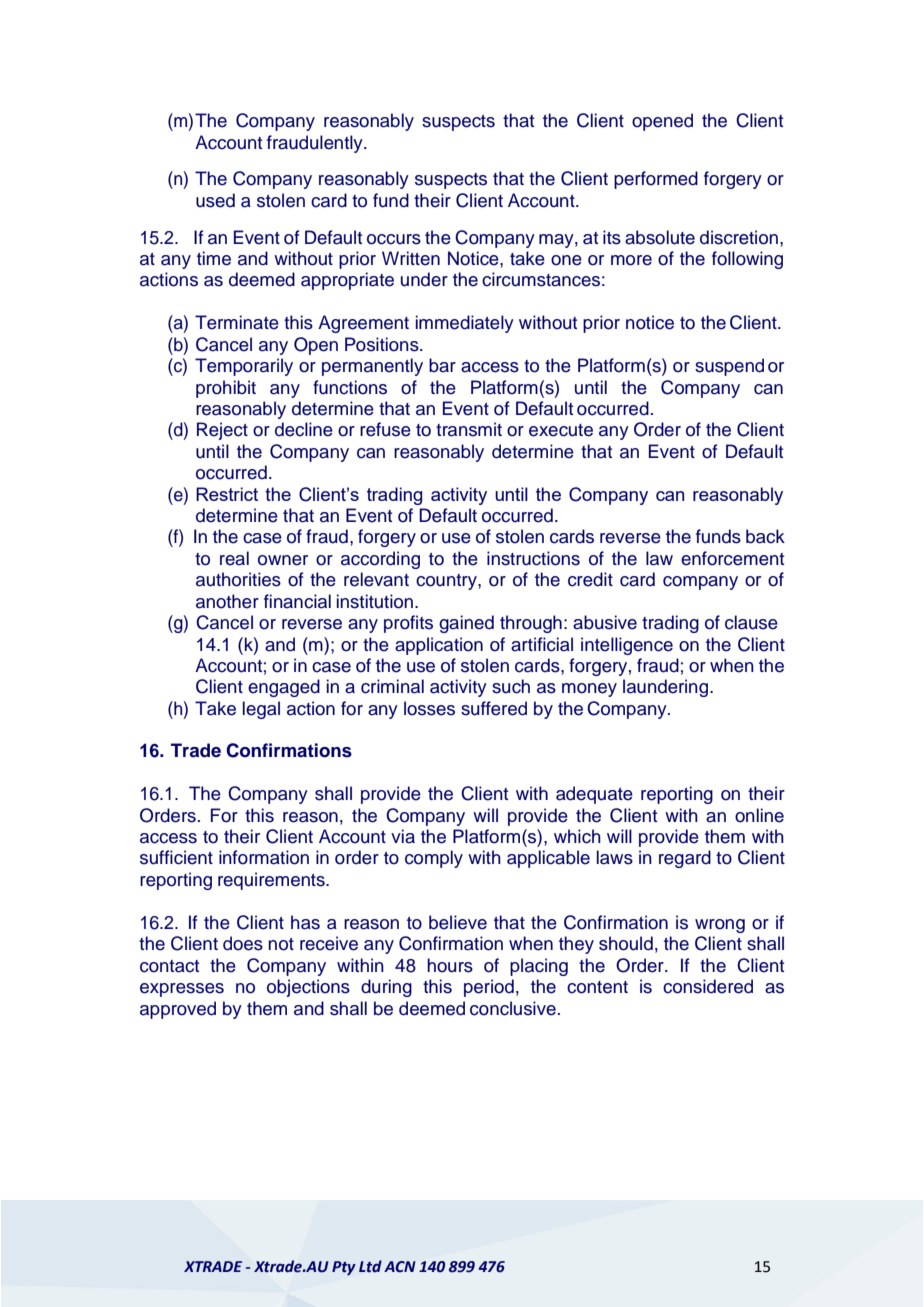 This page has height=1307, width=924. I want to click on Restrict, so click(227, 494).
